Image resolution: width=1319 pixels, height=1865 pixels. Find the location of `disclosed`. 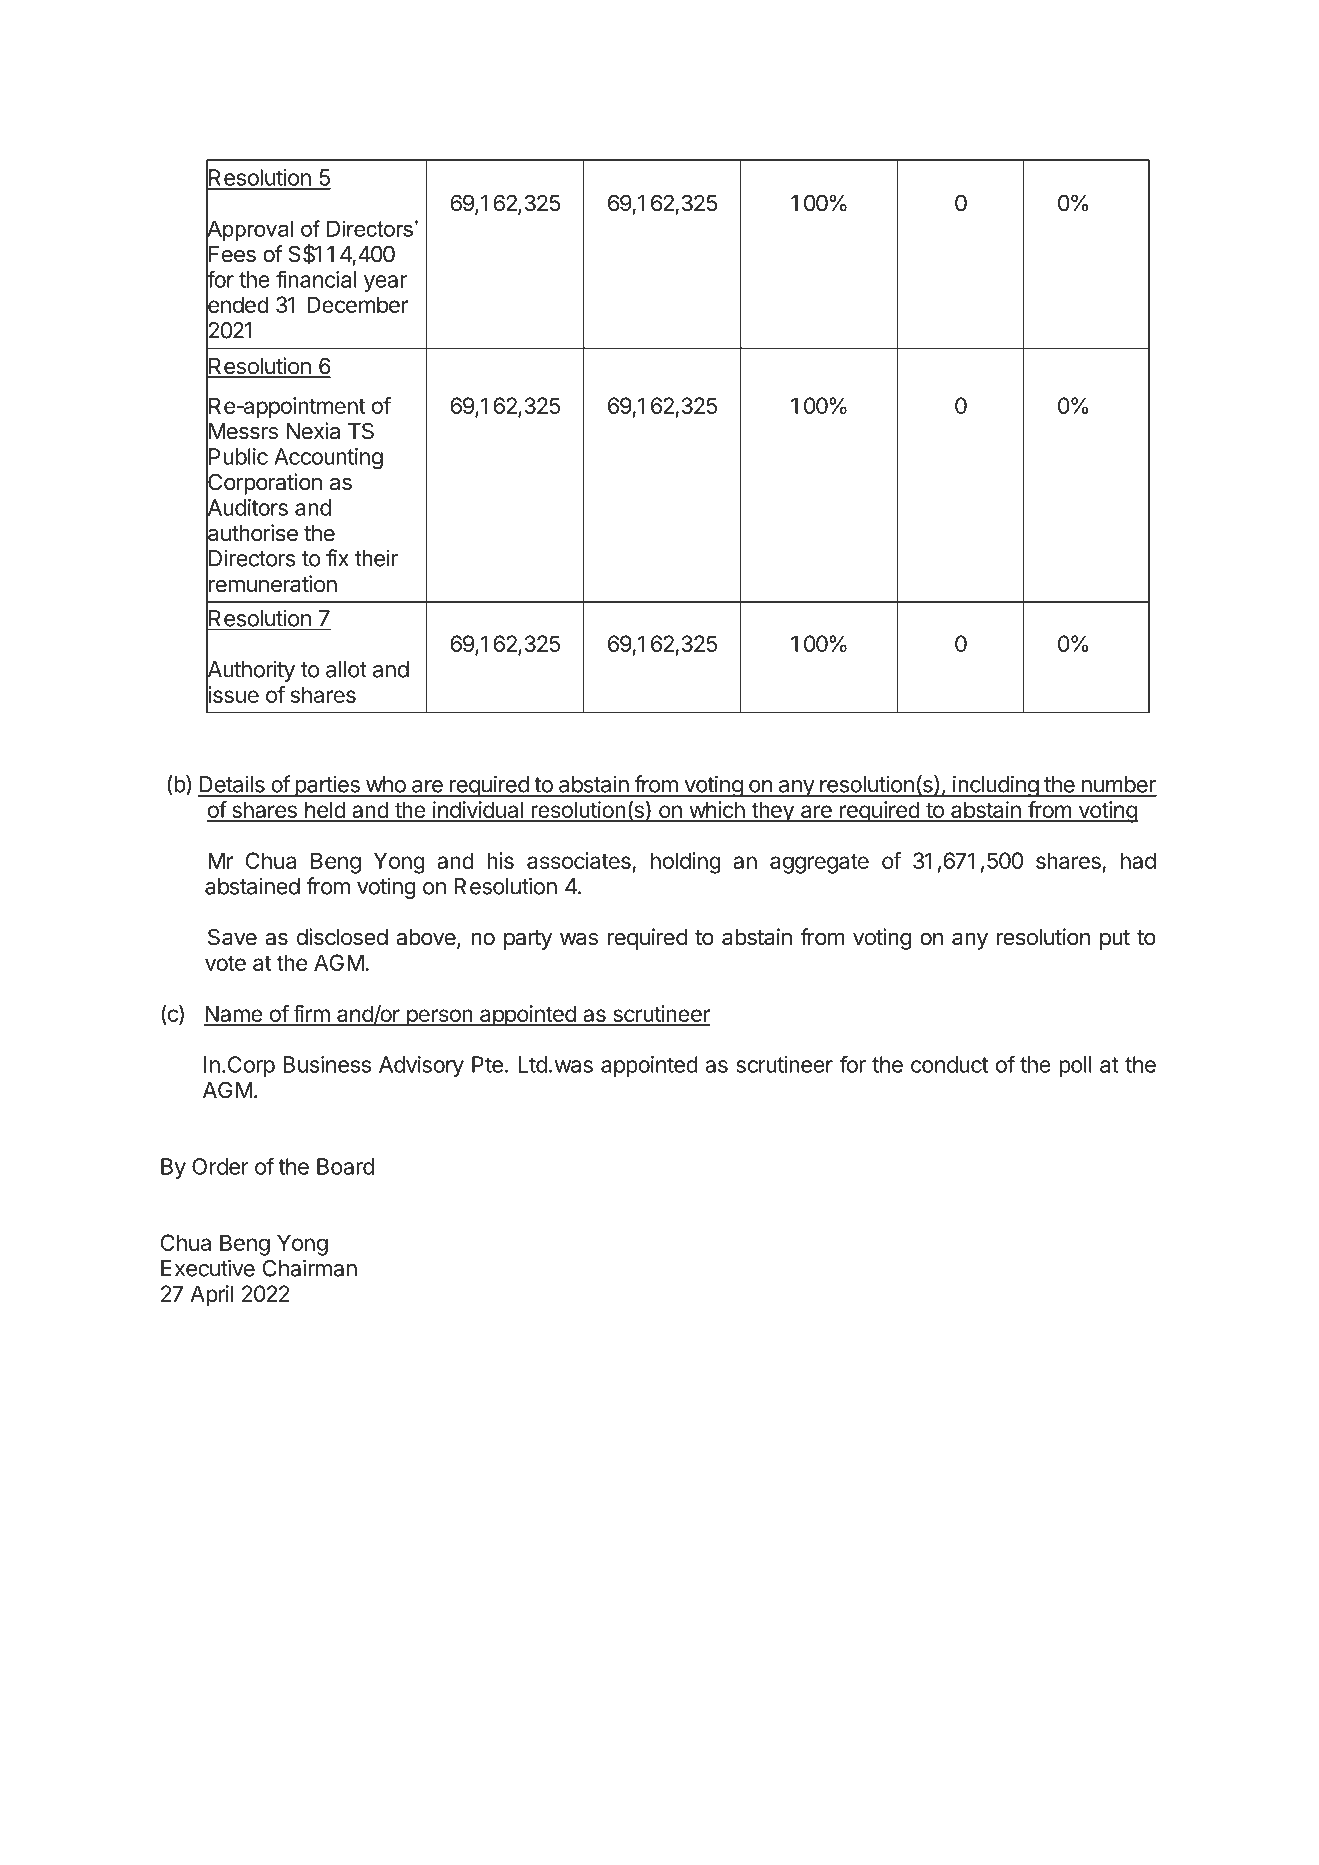

disclosed is located at coordinates (342, 937).
